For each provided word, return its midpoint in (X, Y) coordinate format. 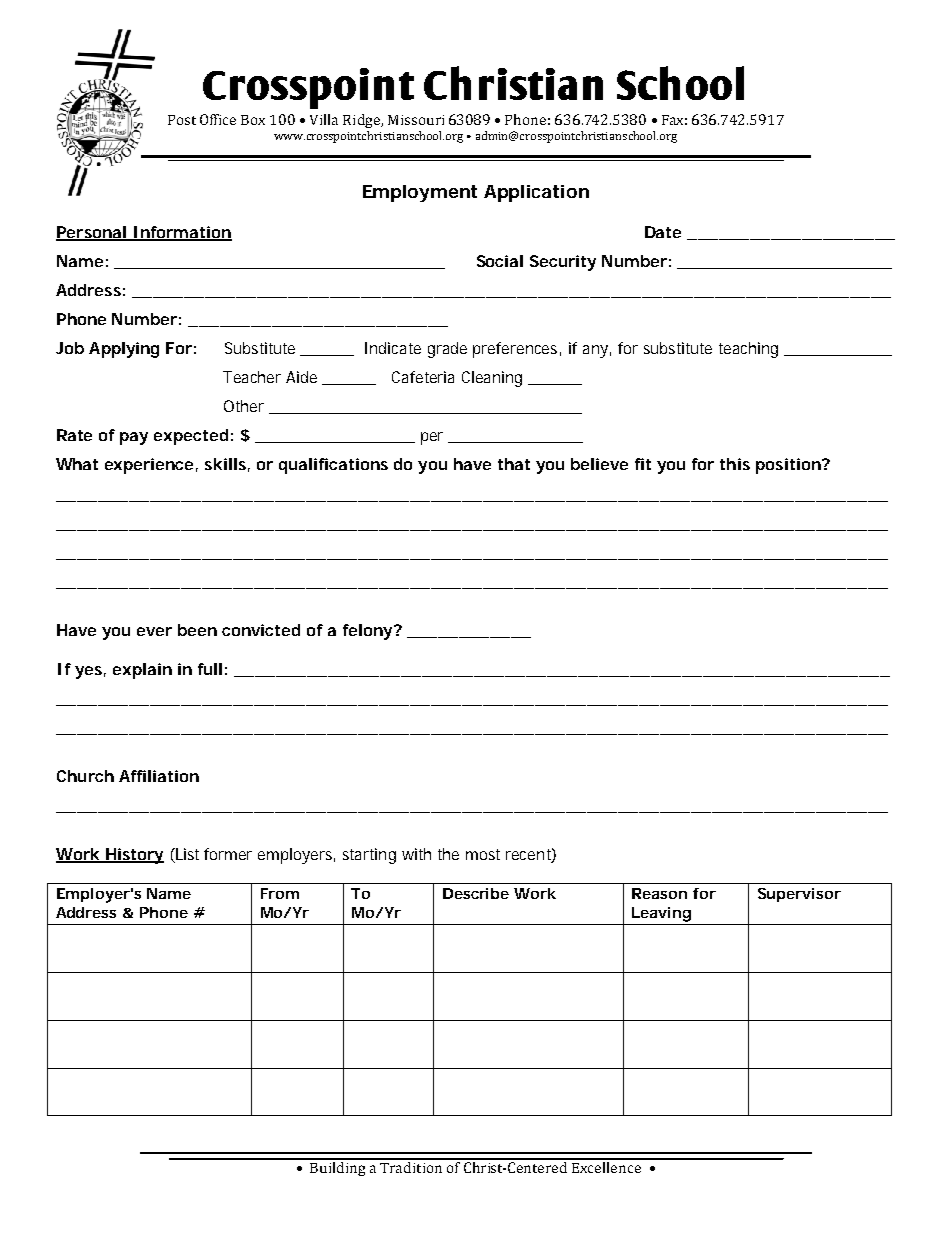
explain (142, 671)
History (133, 856)
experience (149, 466)
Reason (659, 893)
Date (663, 232)
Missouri (416, 120)
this (735, 464)
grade (447, 350)
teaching (748, 350)
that (514, 464)
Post (182, 120)
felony (367, 632)
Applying (124, 350)
